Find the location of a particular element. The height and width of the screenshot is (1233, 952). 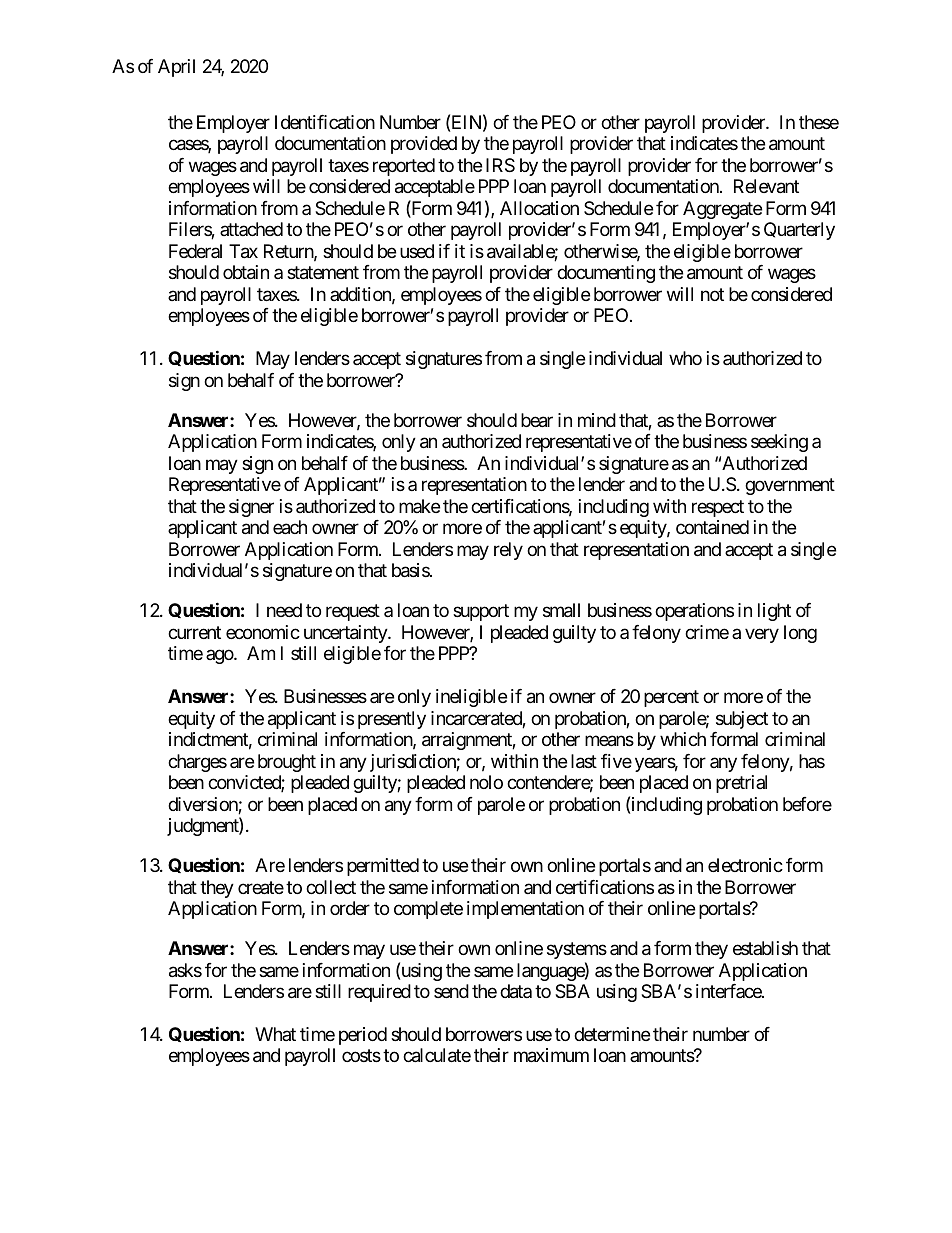

interface is located at coordinates (729, 991).
